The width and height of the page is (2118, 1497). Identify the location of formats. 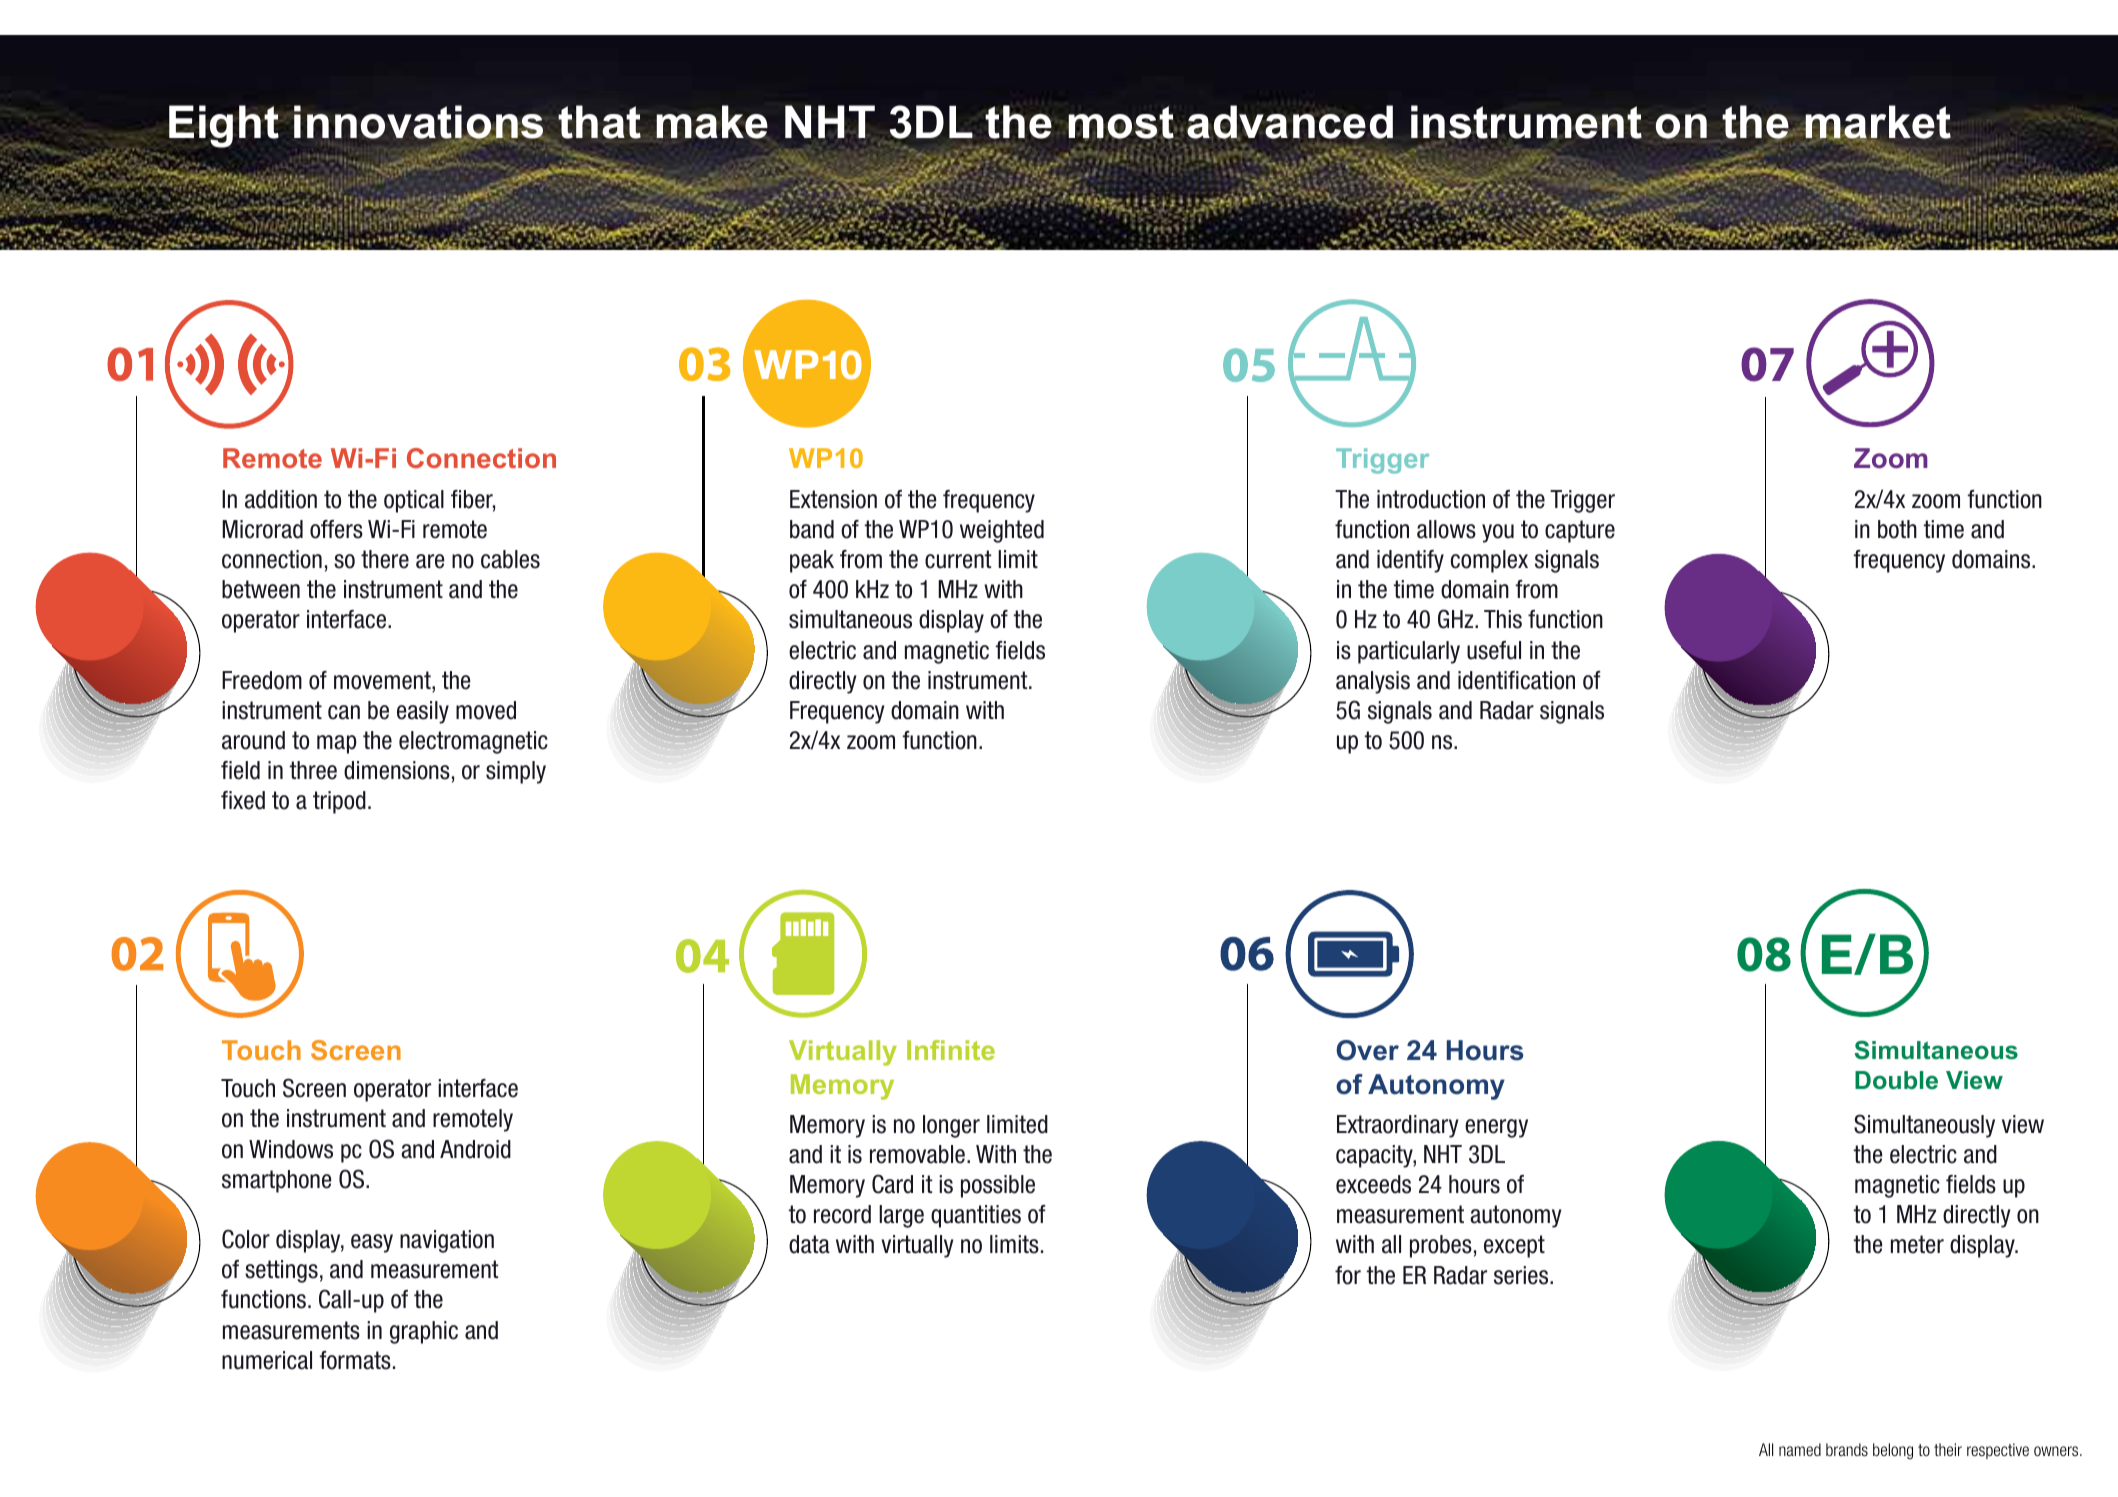
(355, 1360).
